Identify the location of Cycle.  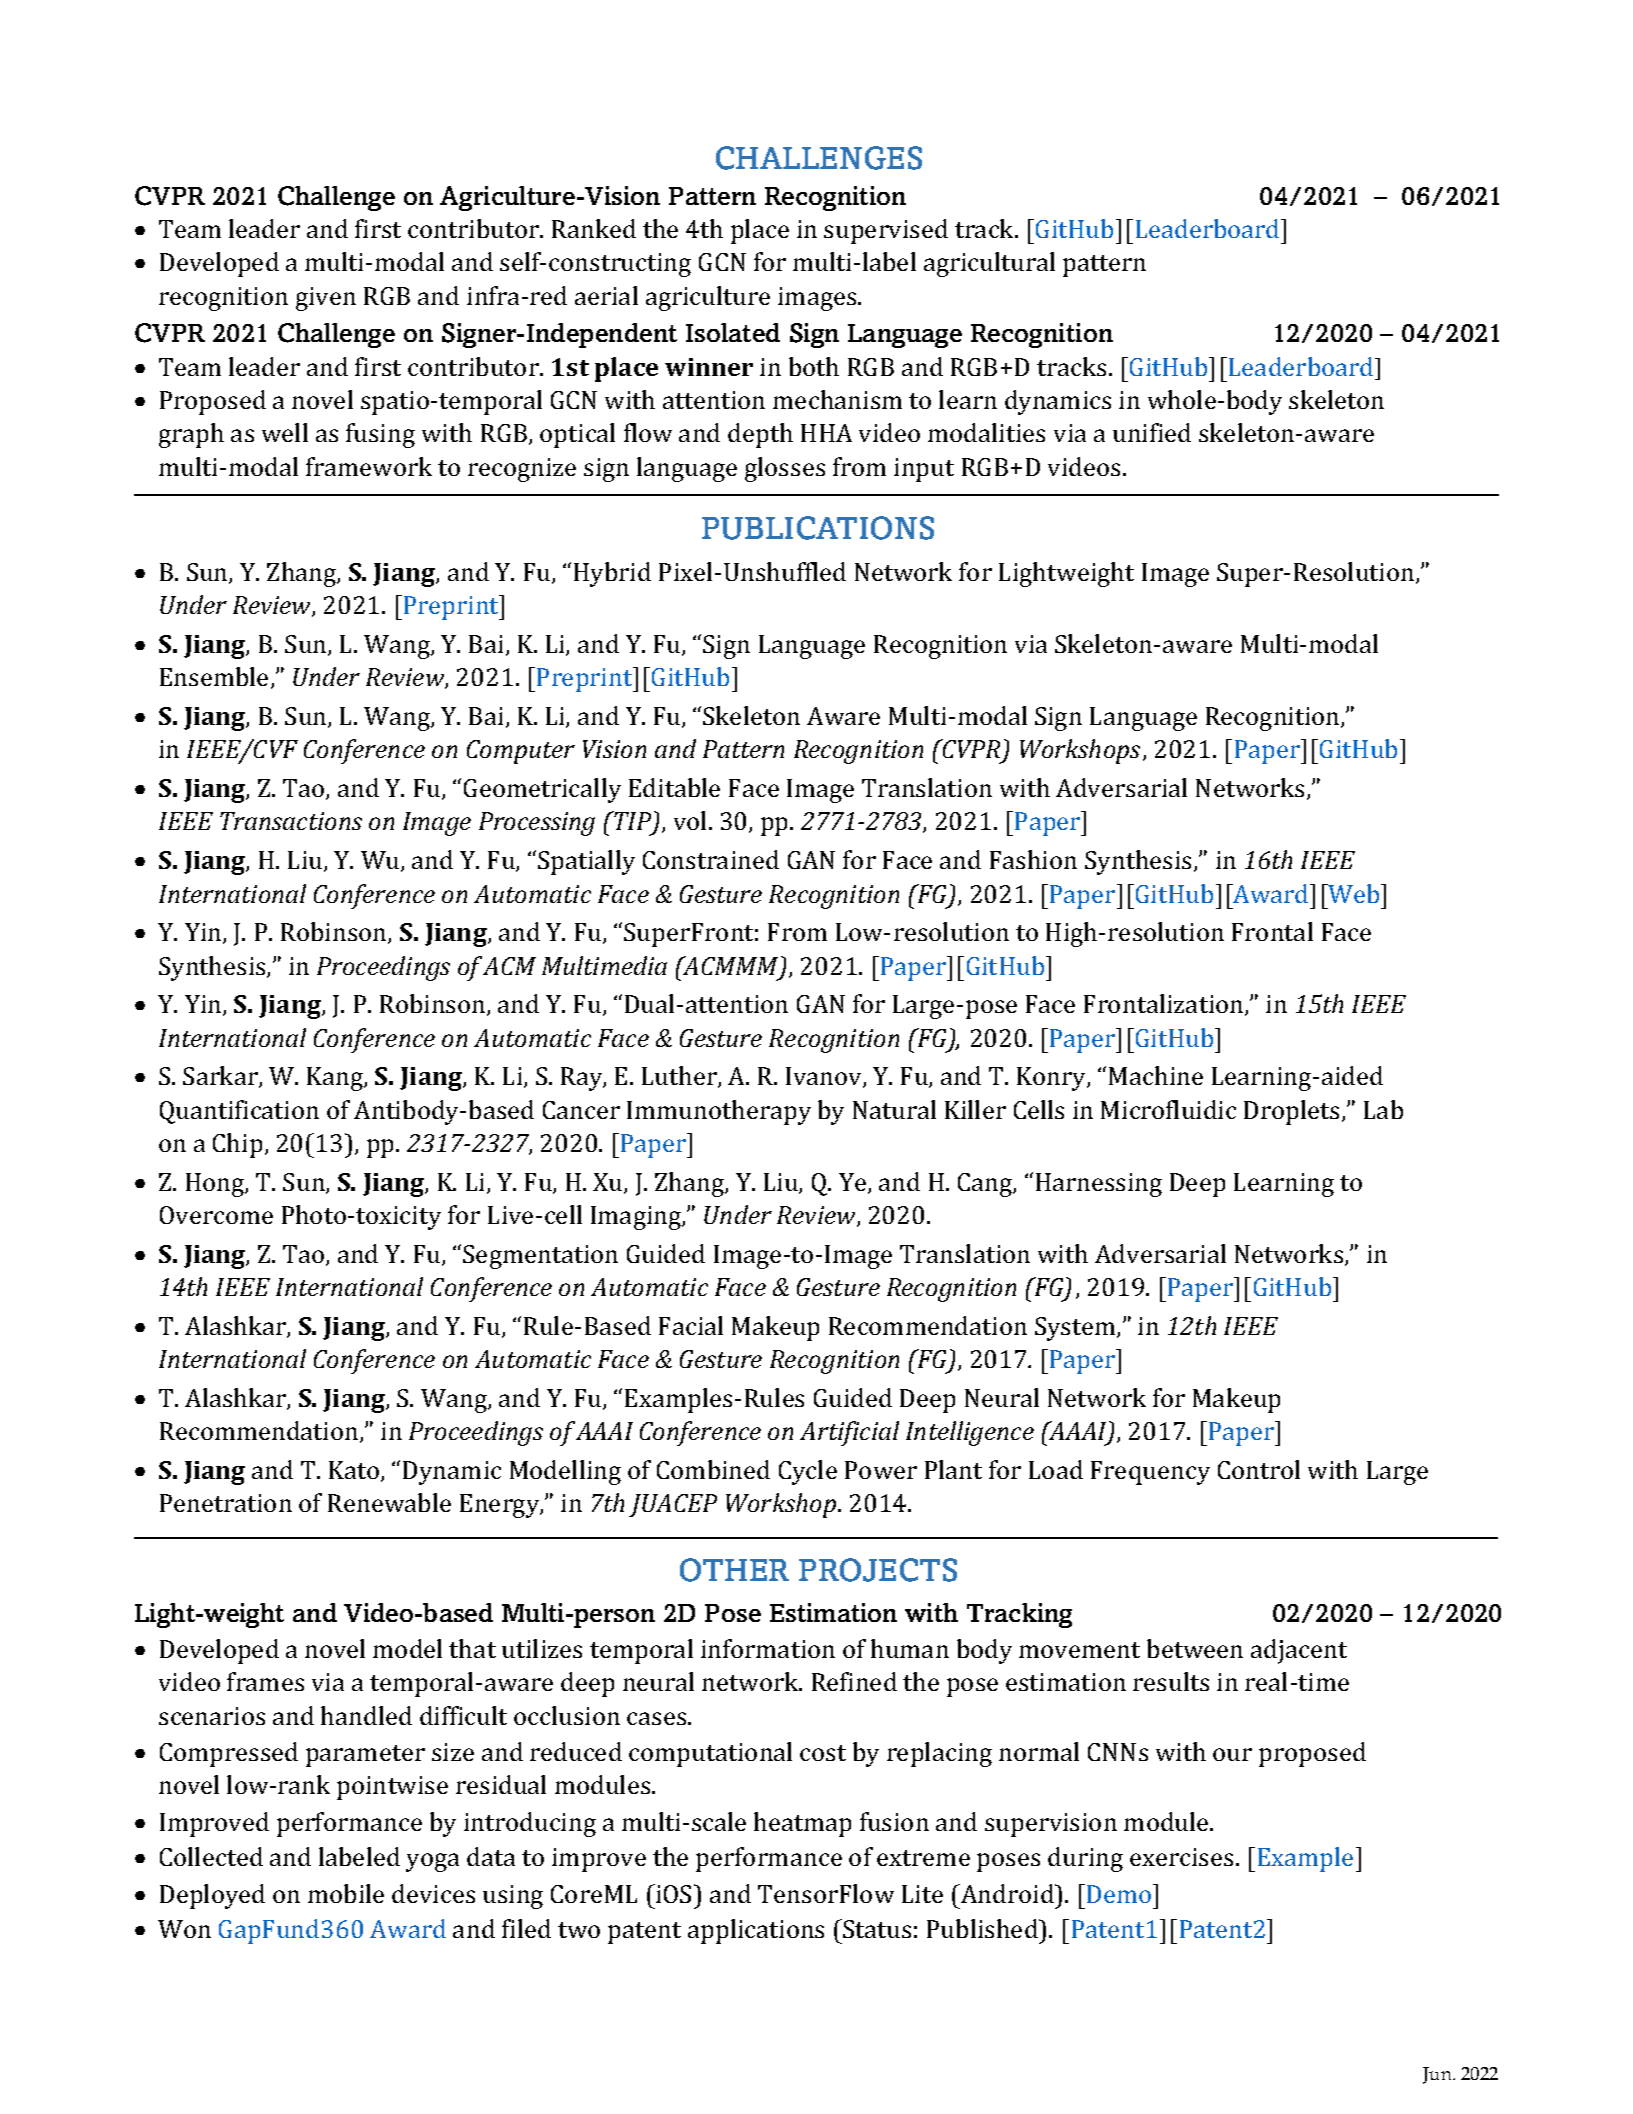
(808, 1472).
